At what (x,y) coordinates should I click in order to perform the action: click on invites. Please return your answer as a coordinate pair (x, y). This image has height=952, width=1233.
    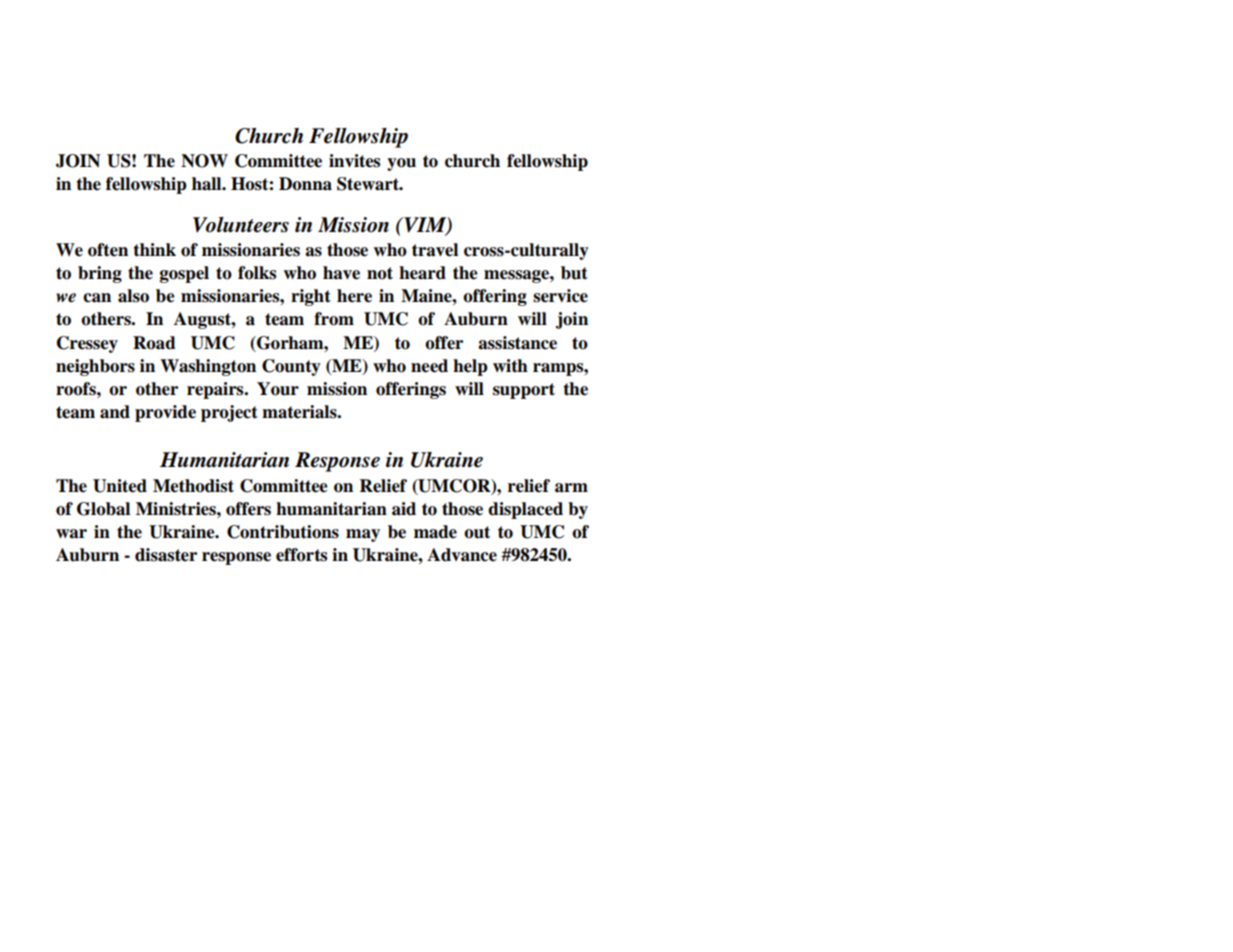
    Looking at the image, I should click on (354, 161).
